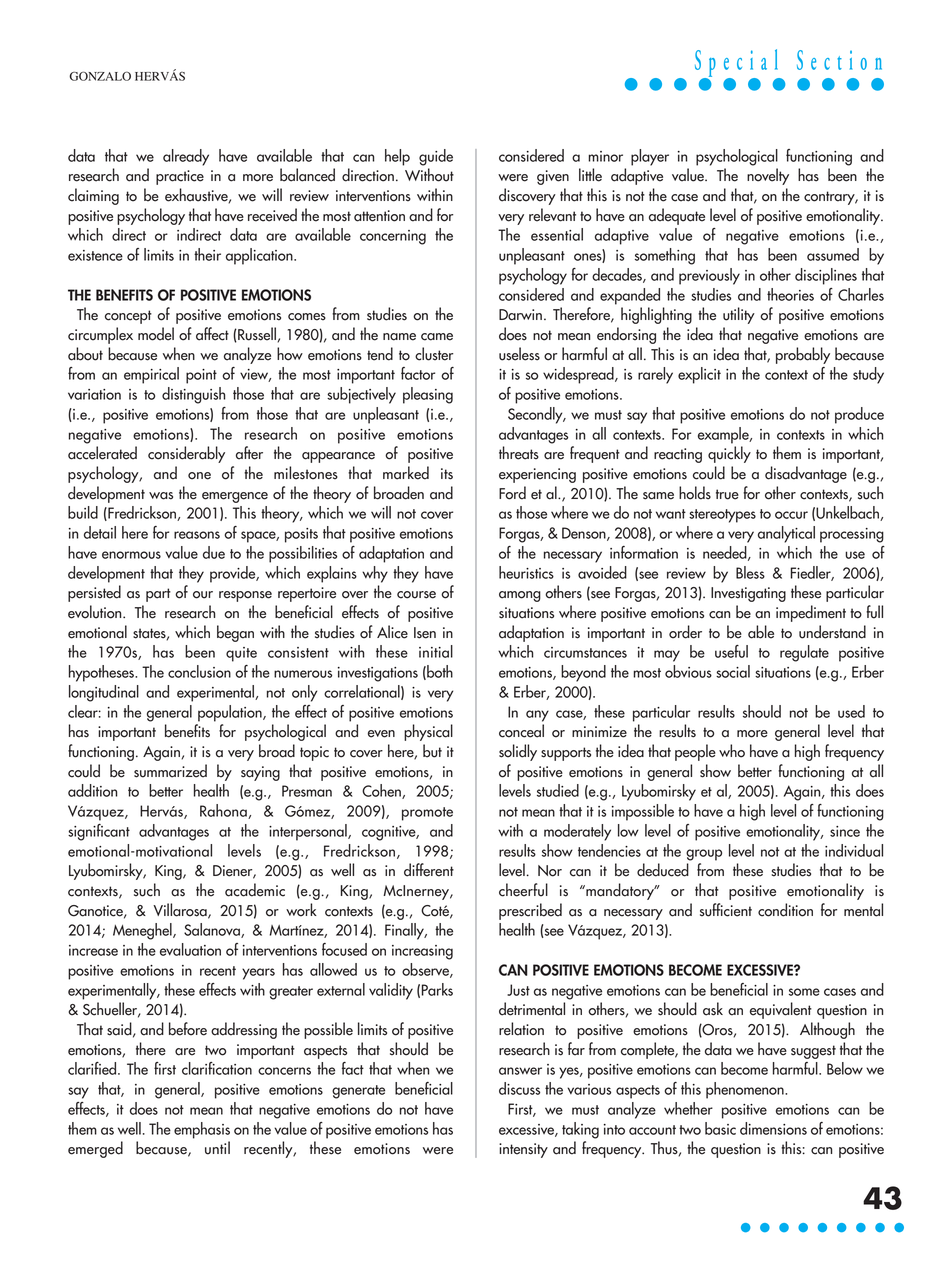 The width and height of the screenshot is (952, 1270). I want to click on impediment, so click(811, 613).
